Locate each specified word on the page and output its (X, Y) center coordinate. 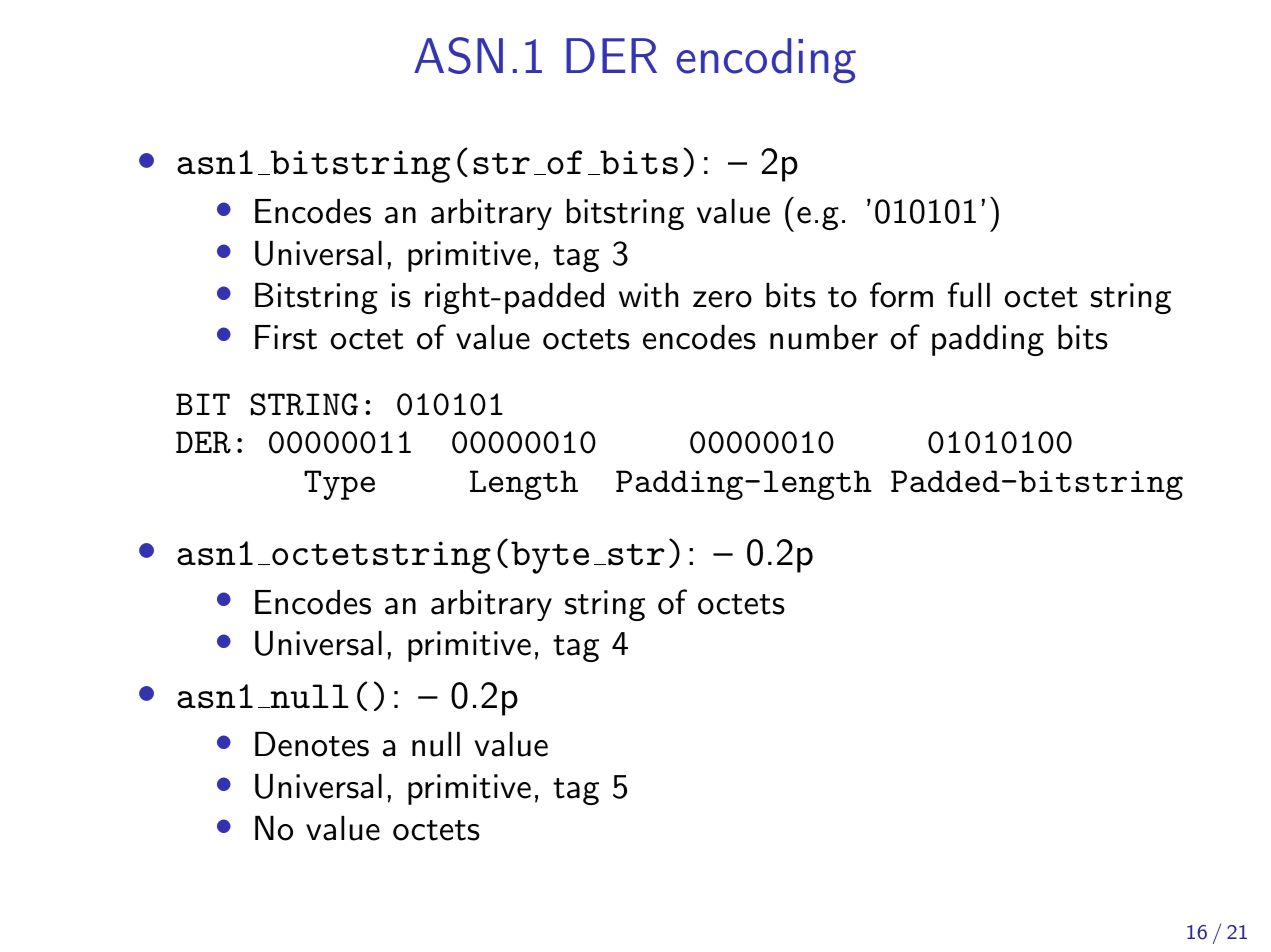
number (824, 337)
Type (339, 485)
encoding (766, 60)
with (648, 295)
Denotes (312, 744)
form (901, 295)
